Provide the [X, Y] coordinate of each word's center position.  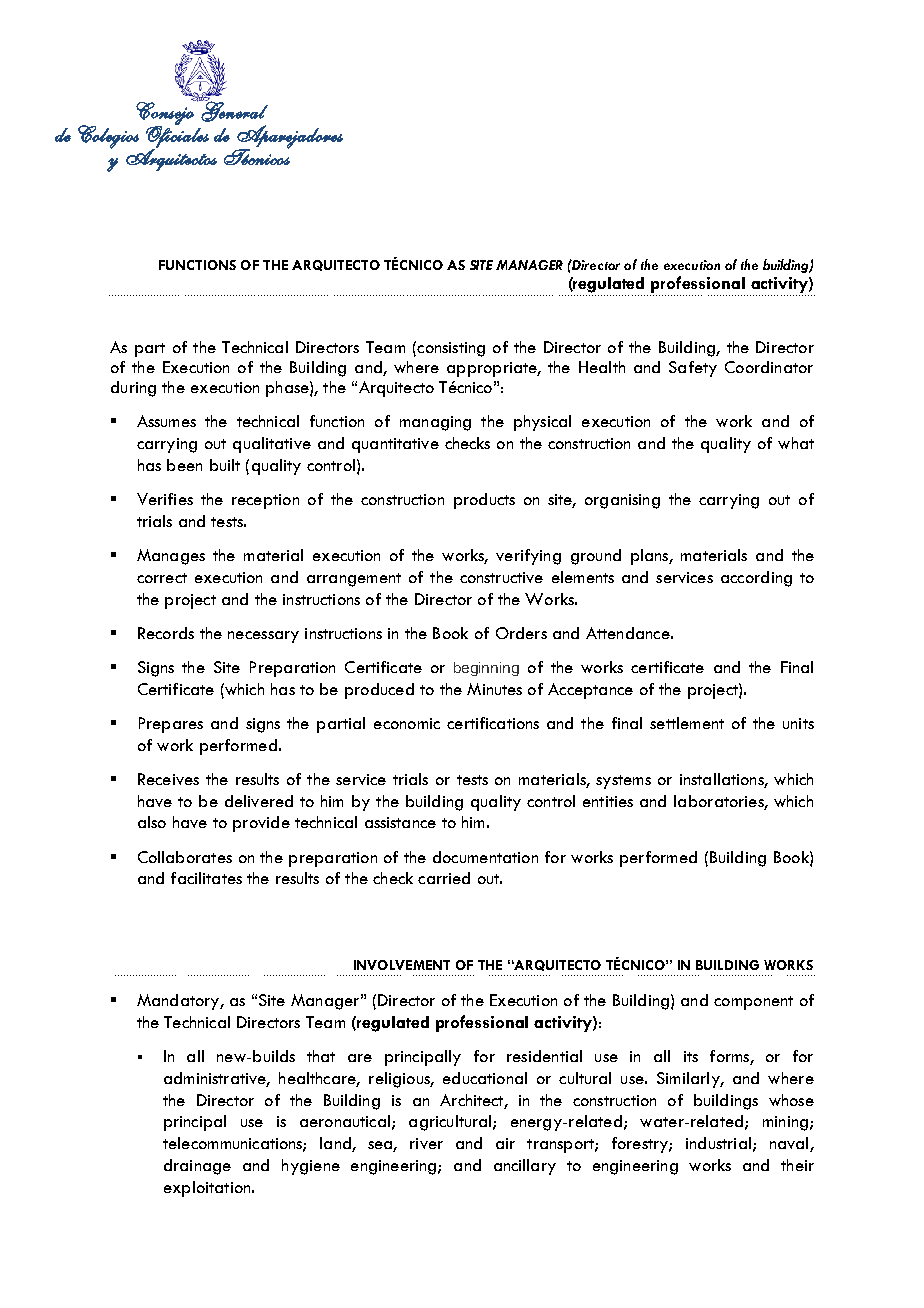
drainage [197, 1167]
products [484, 501]
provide [261, 824]
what [796, 443]
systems [623, 782]
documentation [485, 857]
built [225, 465]
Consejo [166, 113]
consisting [450, 349]
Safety [693, 369]
